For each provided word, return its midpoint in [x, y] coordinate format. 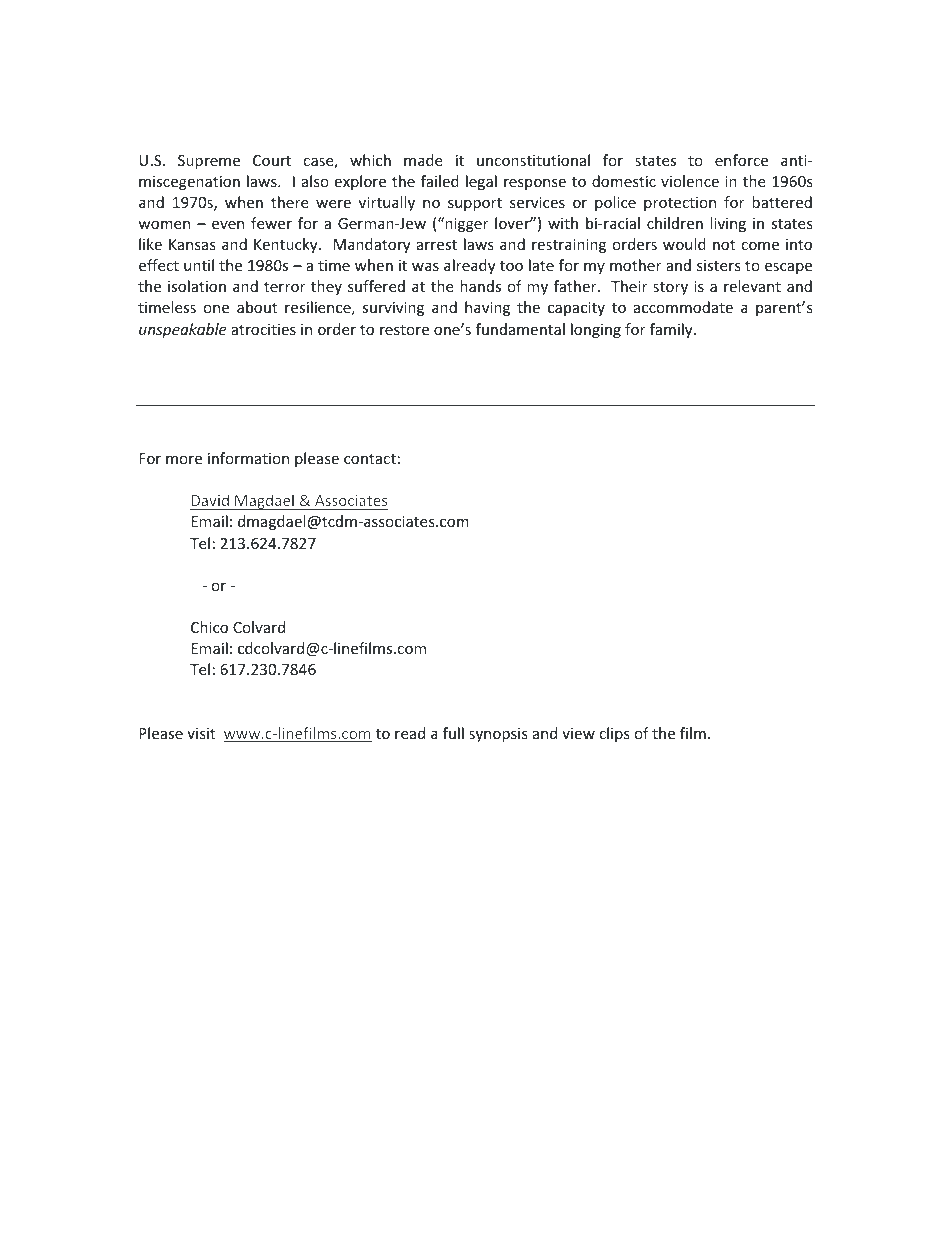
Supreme [209, 162]
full [453, 733]
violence [690, 181]
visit [201, 733]
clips [614, 734]
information [248, 458]
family [672, 330]
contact [370, 459]
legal [481, 182]
